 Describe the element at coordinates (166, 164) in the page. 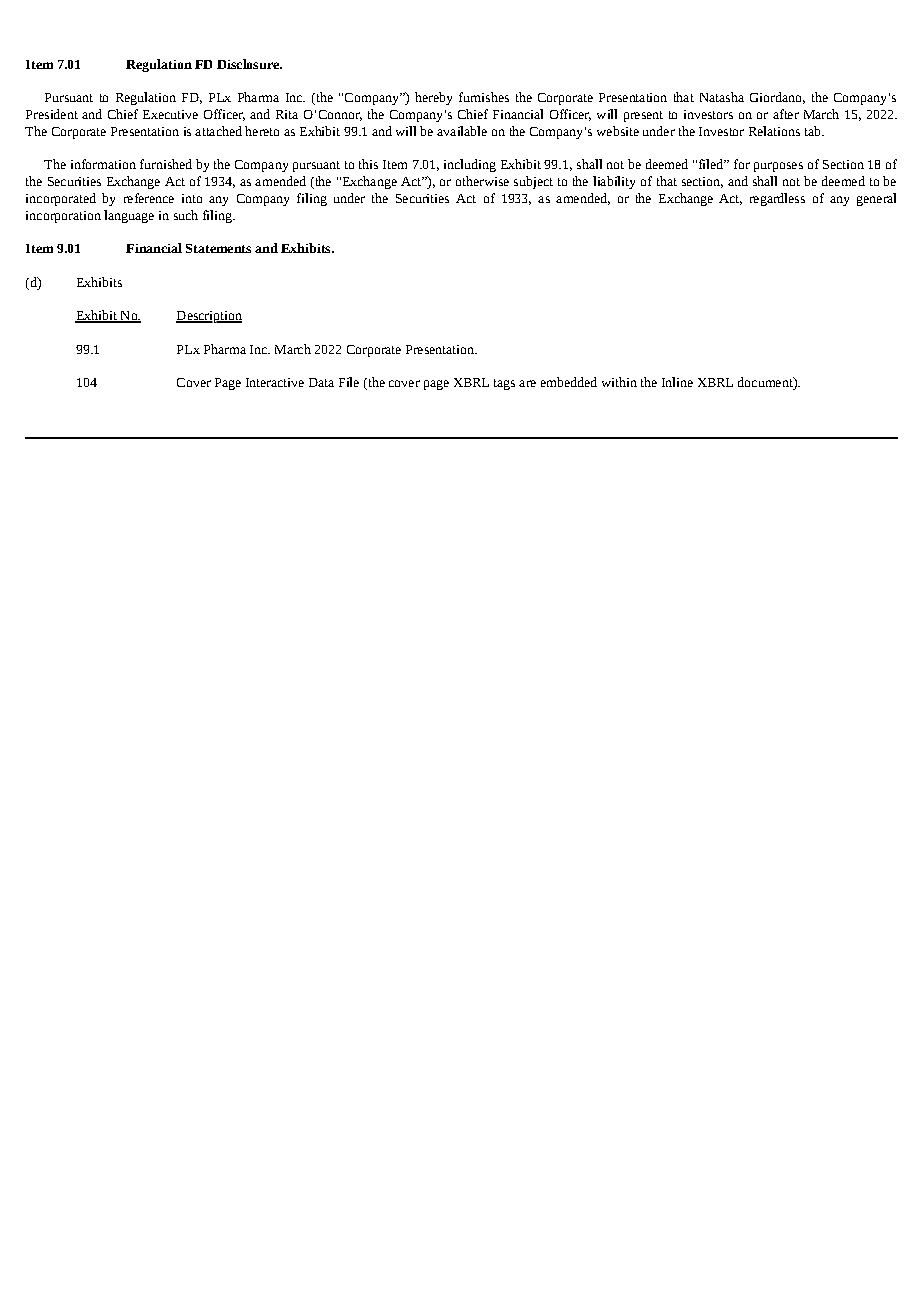

I see `furnished` at that location.
